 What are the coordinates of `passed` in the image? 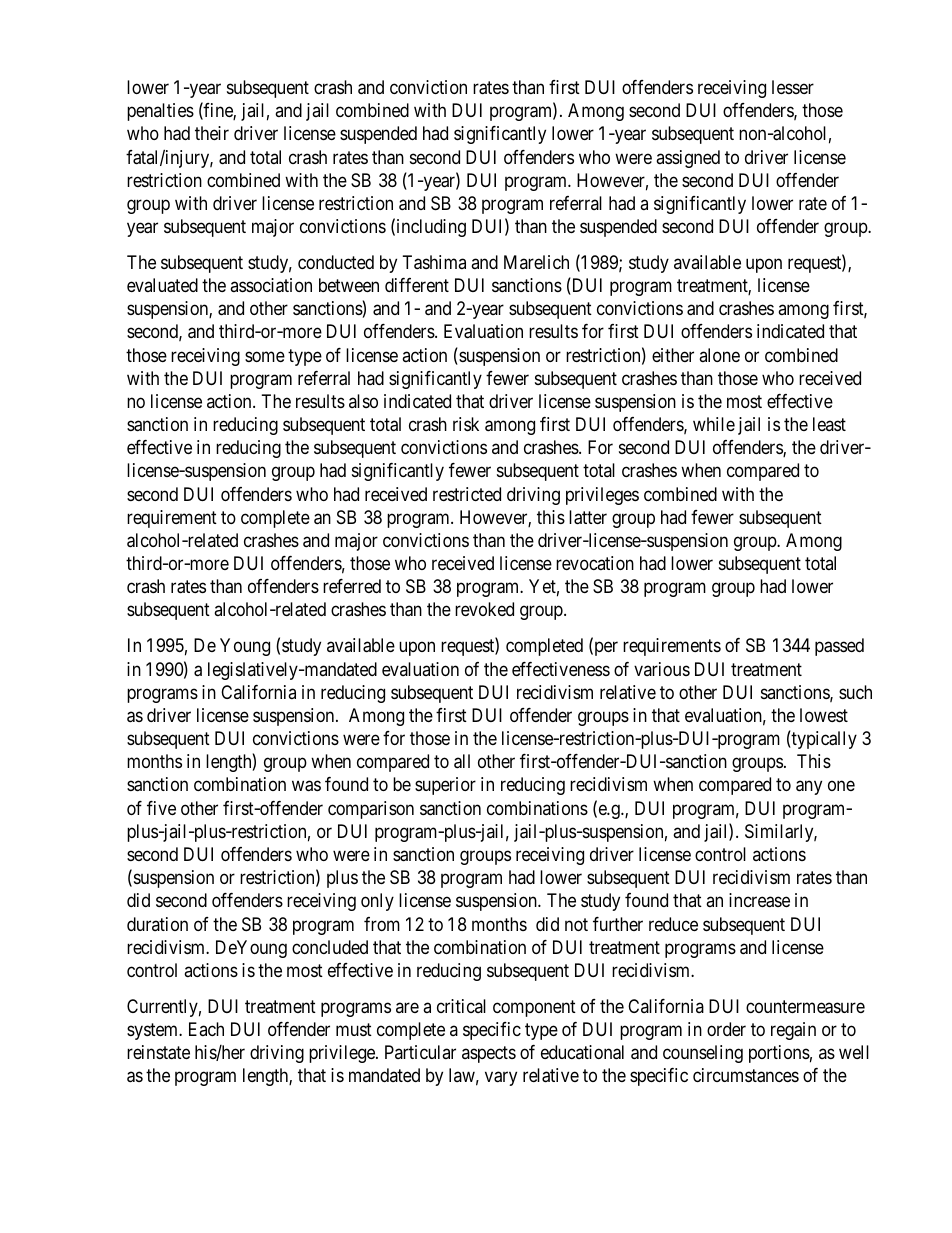 It's located at (839, 647).
